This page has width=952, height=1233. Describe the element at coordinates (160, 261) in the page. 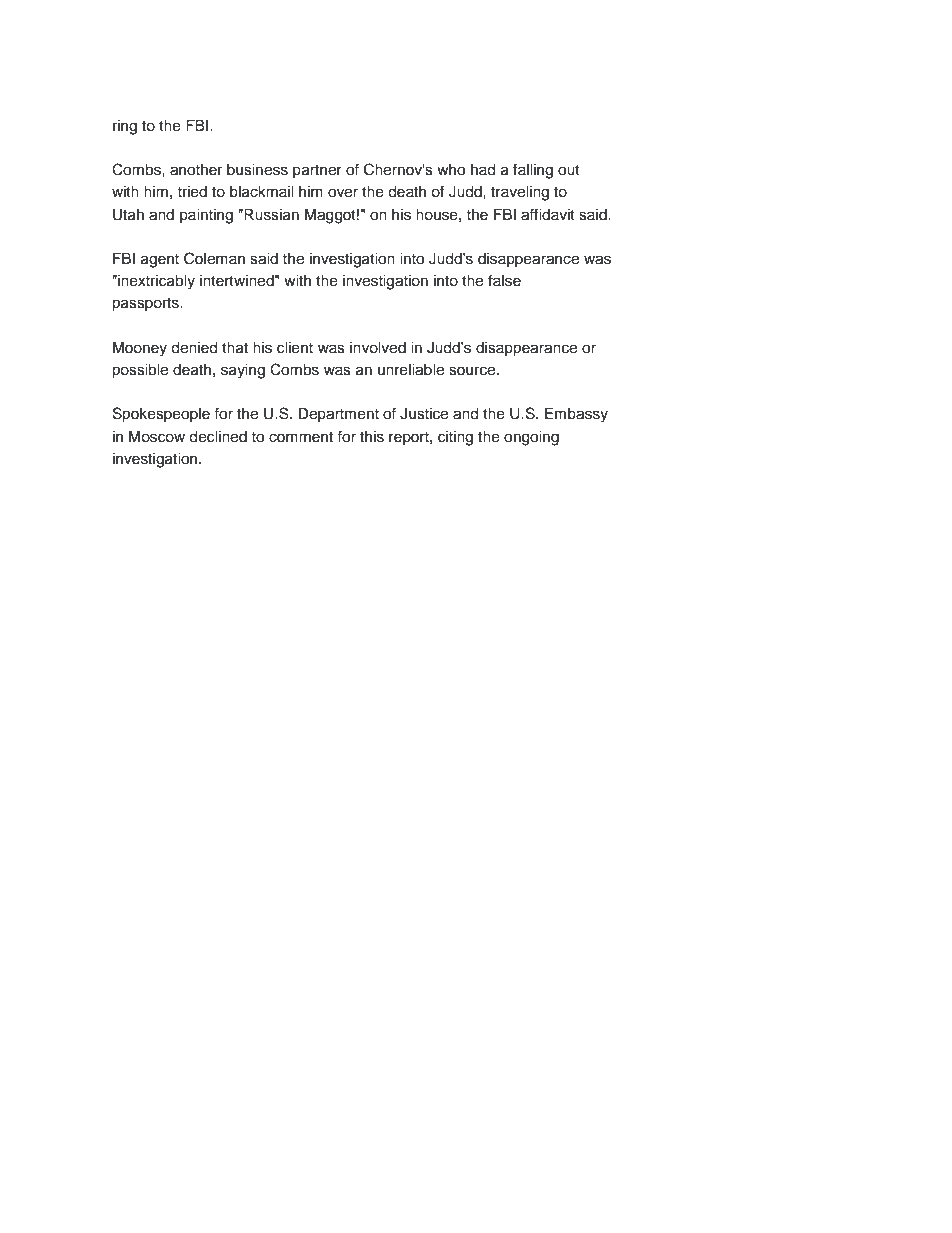

I see `agent` at that location.
